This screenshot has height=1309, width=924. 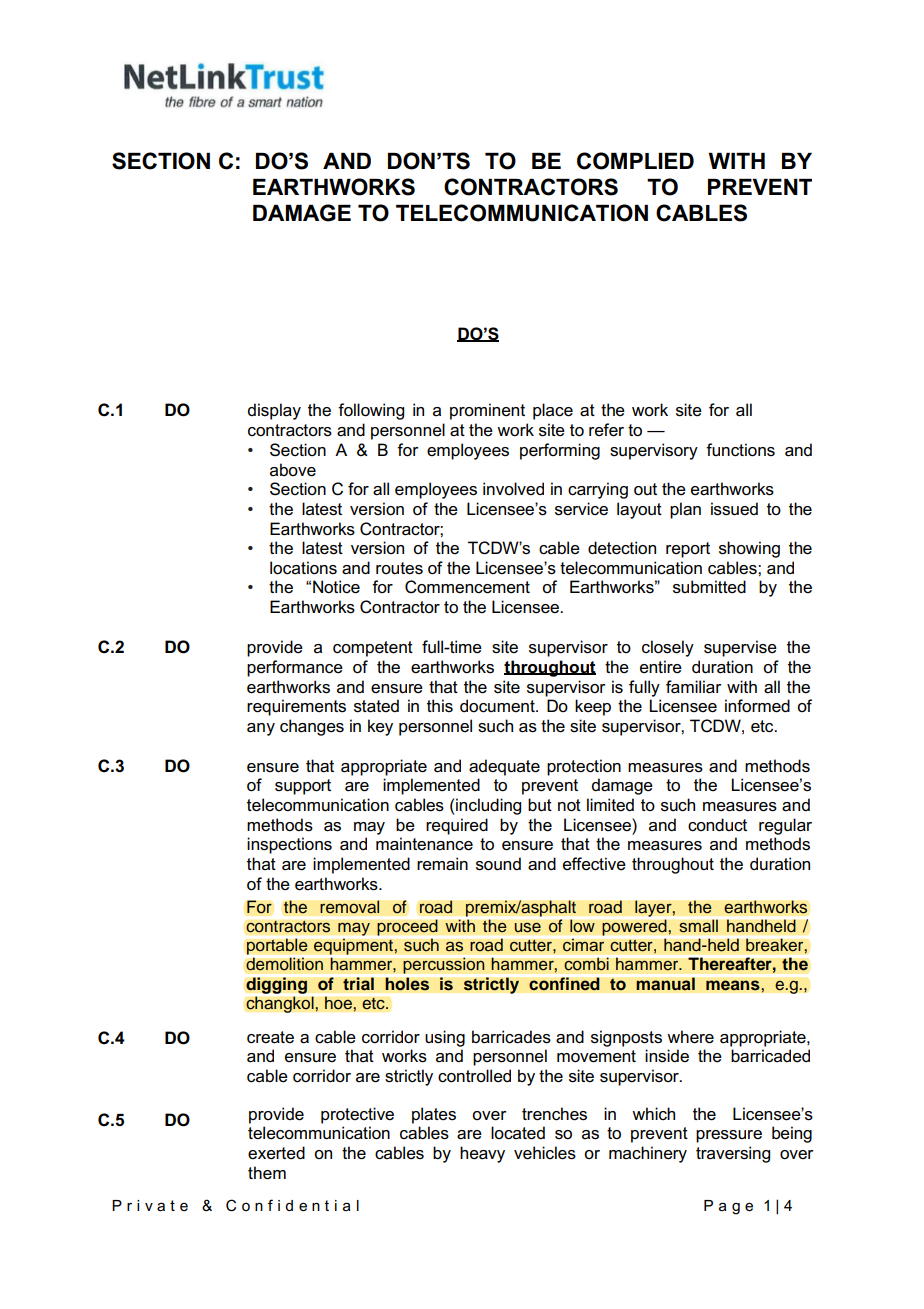 I want to click on but, so click(x=540, y=805).
